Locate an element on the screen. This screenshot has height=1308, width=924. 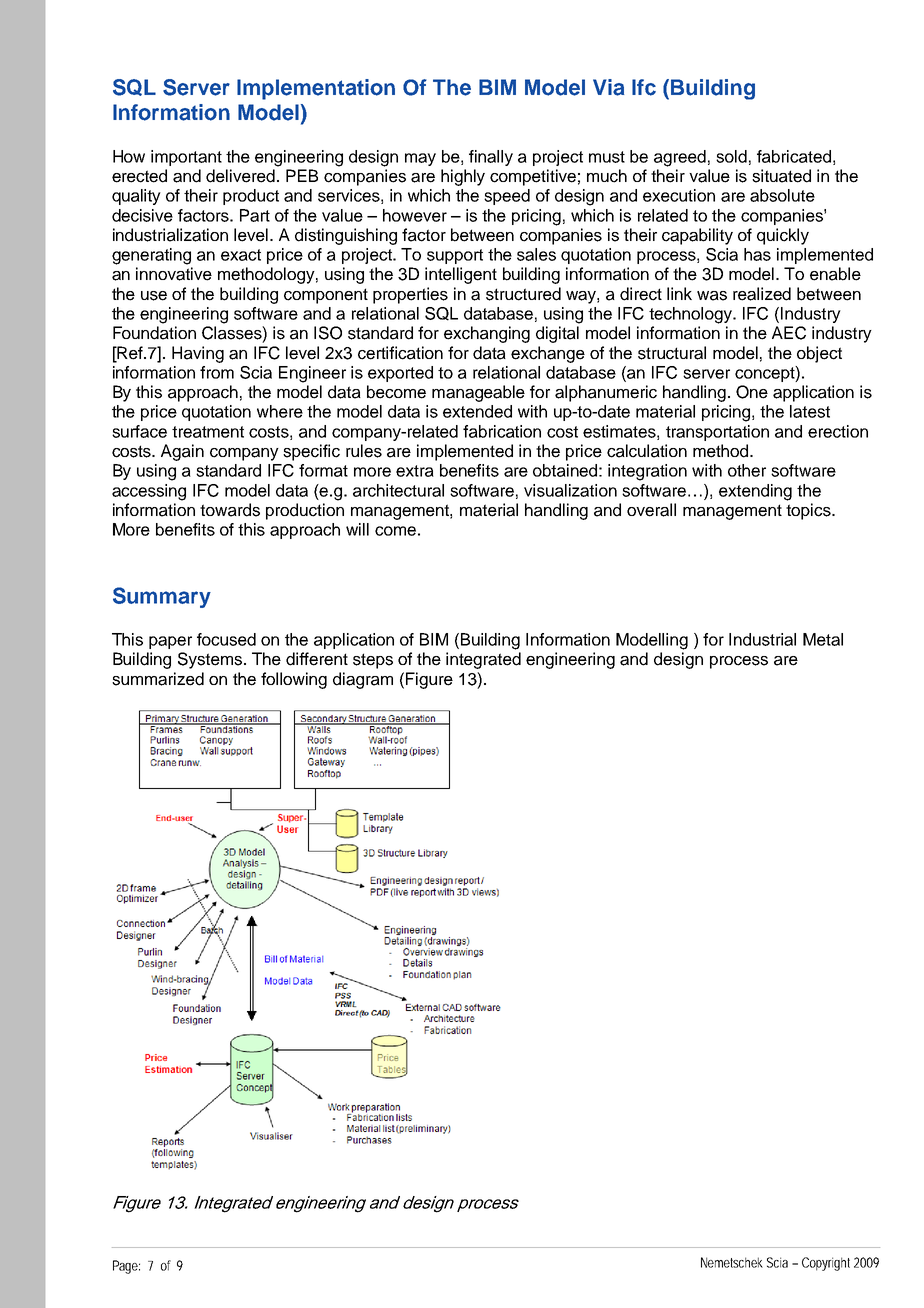
extending is located at coordinates (755, 492).
